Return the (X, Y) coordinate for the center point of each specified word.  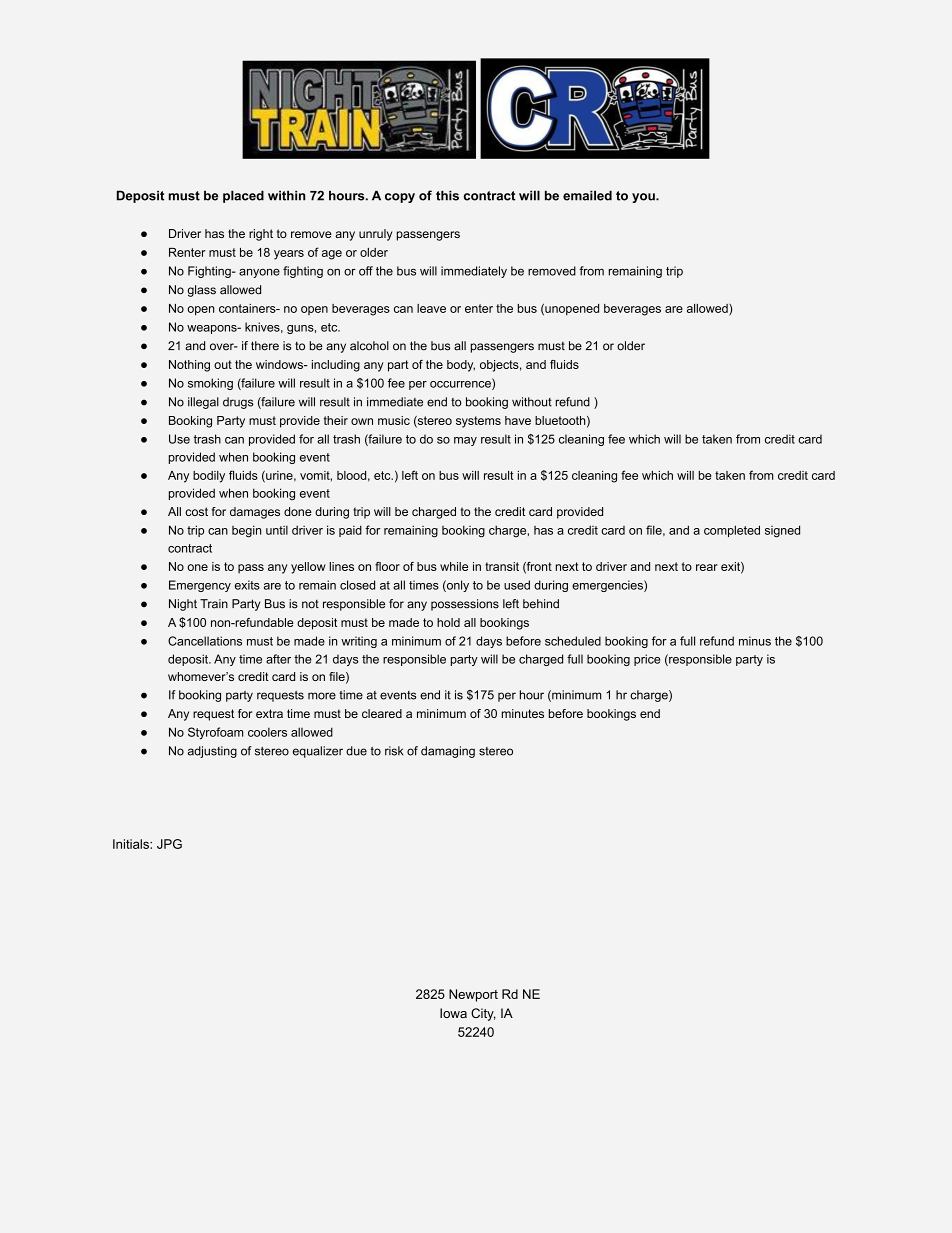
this (447, 195)
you (644, 198)
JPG (169, 844)
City (483, 1014)
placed (243, 196)
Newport (473, 995)
